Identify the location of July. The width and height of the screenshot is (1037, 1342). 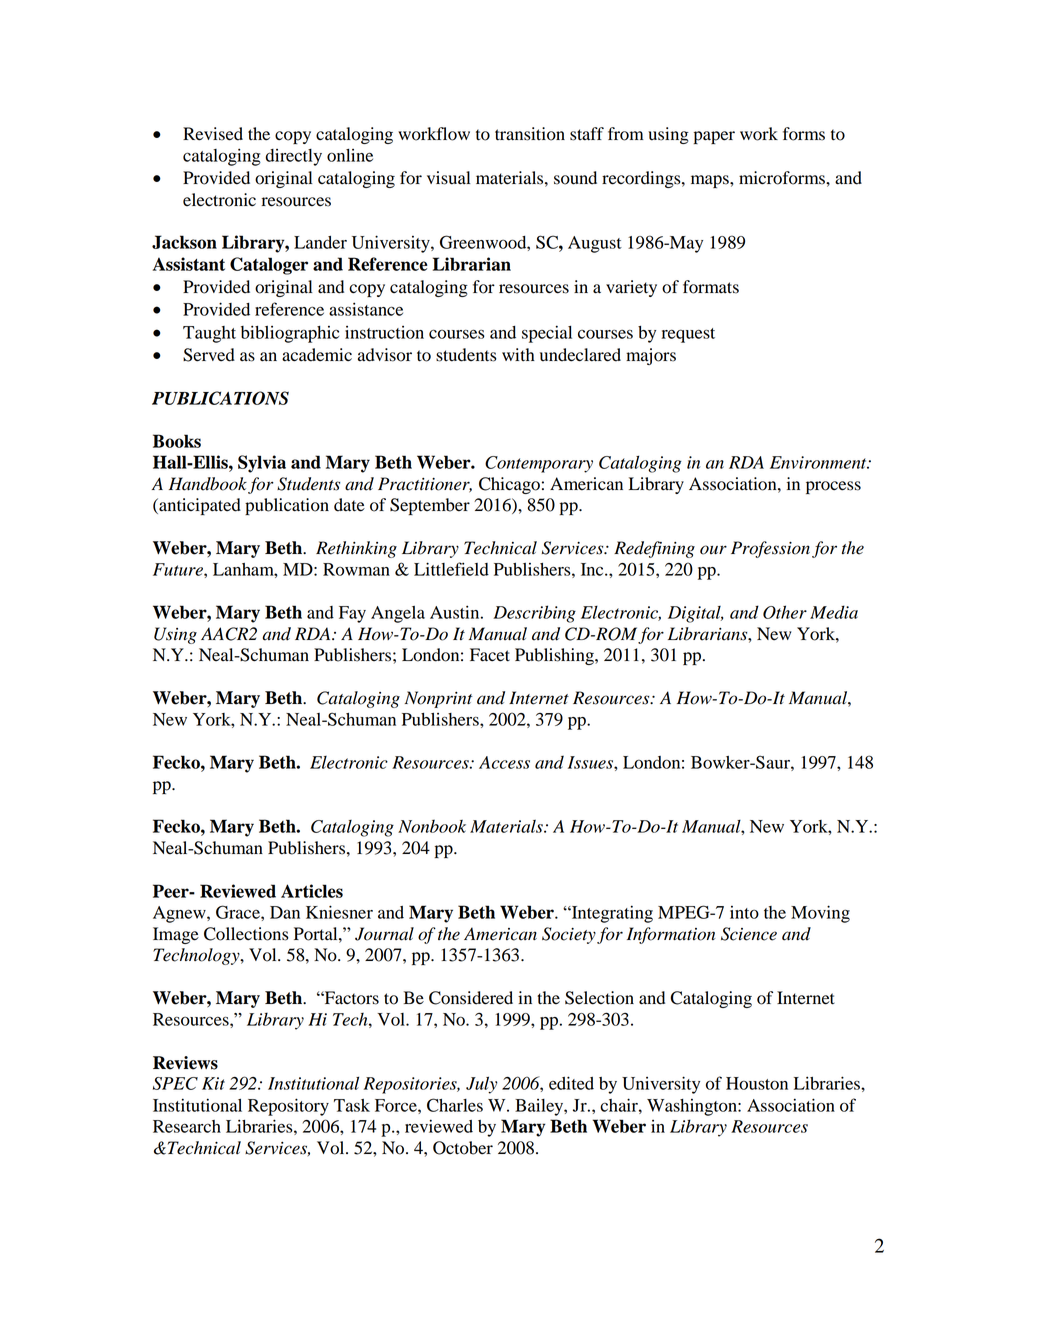
(481, 1085).
